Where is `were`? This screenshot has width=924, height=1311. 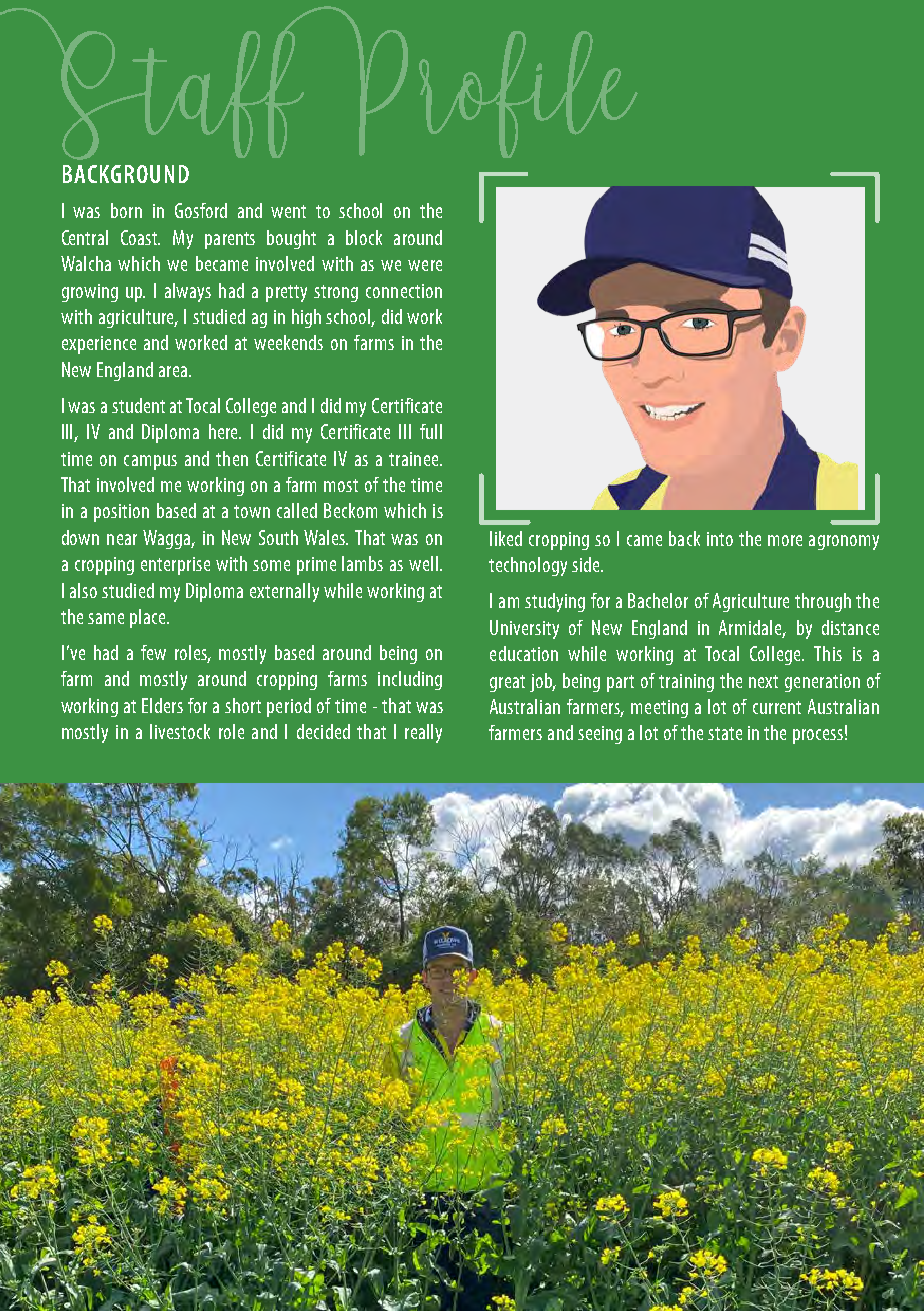
were is located at coordinates (425, 265).
